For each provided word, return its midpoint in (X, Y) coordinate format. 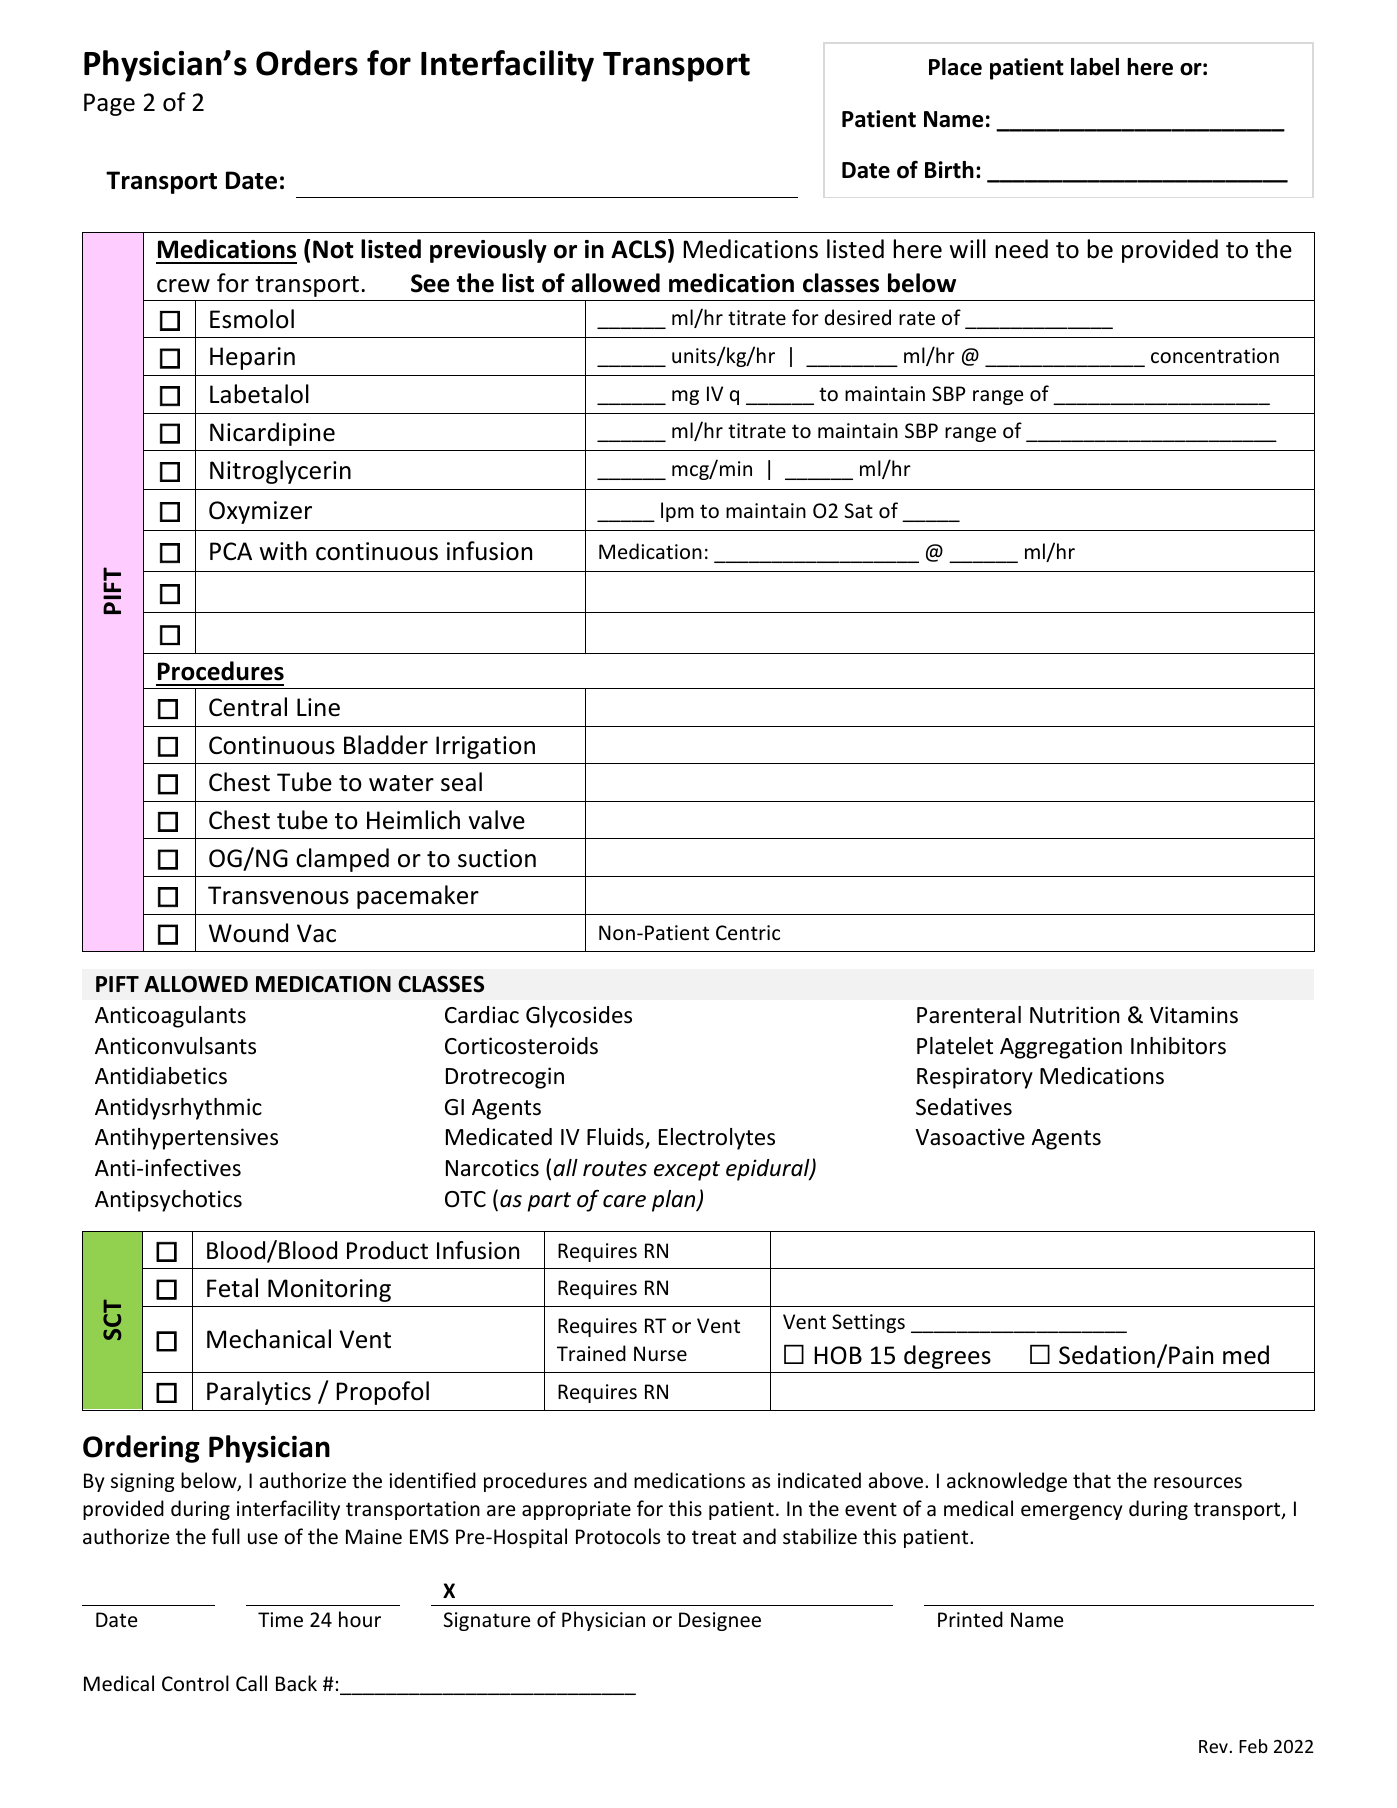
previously (488, 251)
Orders (307, 63)
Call (251, 1683)
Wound (248, 933)
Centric (748, 933)
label (1095, 67)
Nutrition (1074, 1015)
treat (714, 1537)
